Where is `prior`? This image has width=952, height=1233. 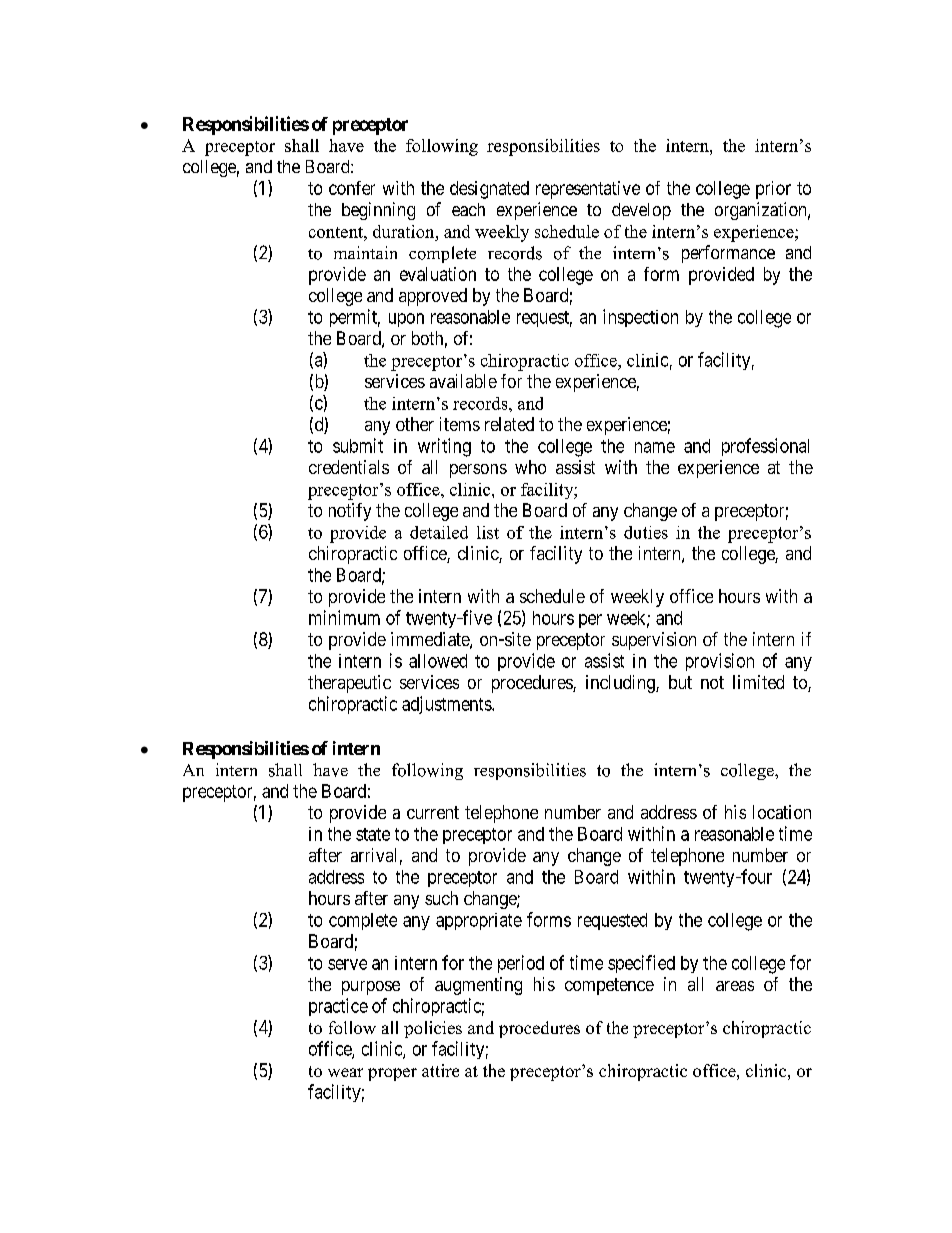 prior is located at coordinates (773, 190).
